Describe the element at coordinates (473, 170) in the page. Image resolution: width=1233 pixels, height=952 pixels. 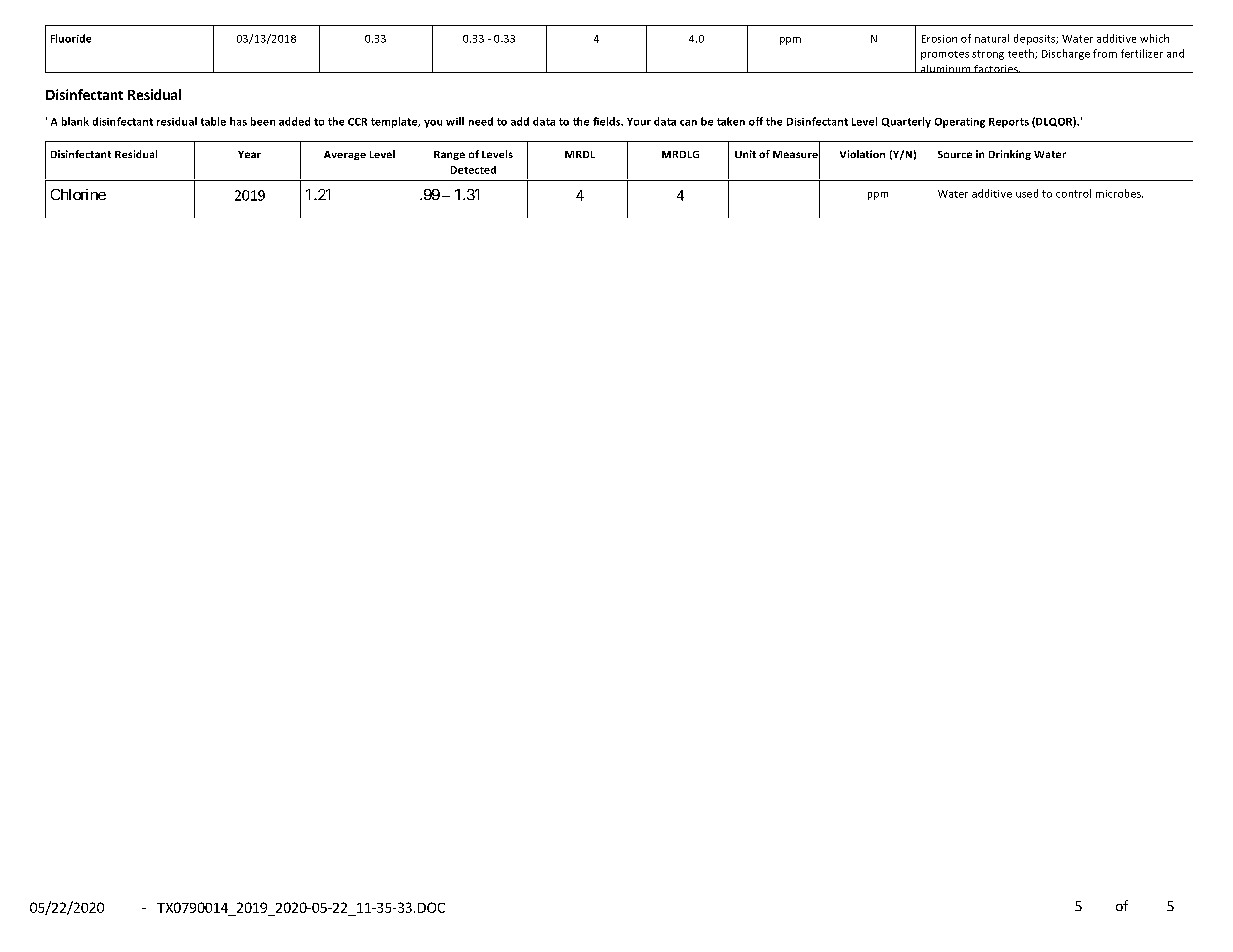
I see `Detected` at that location.
